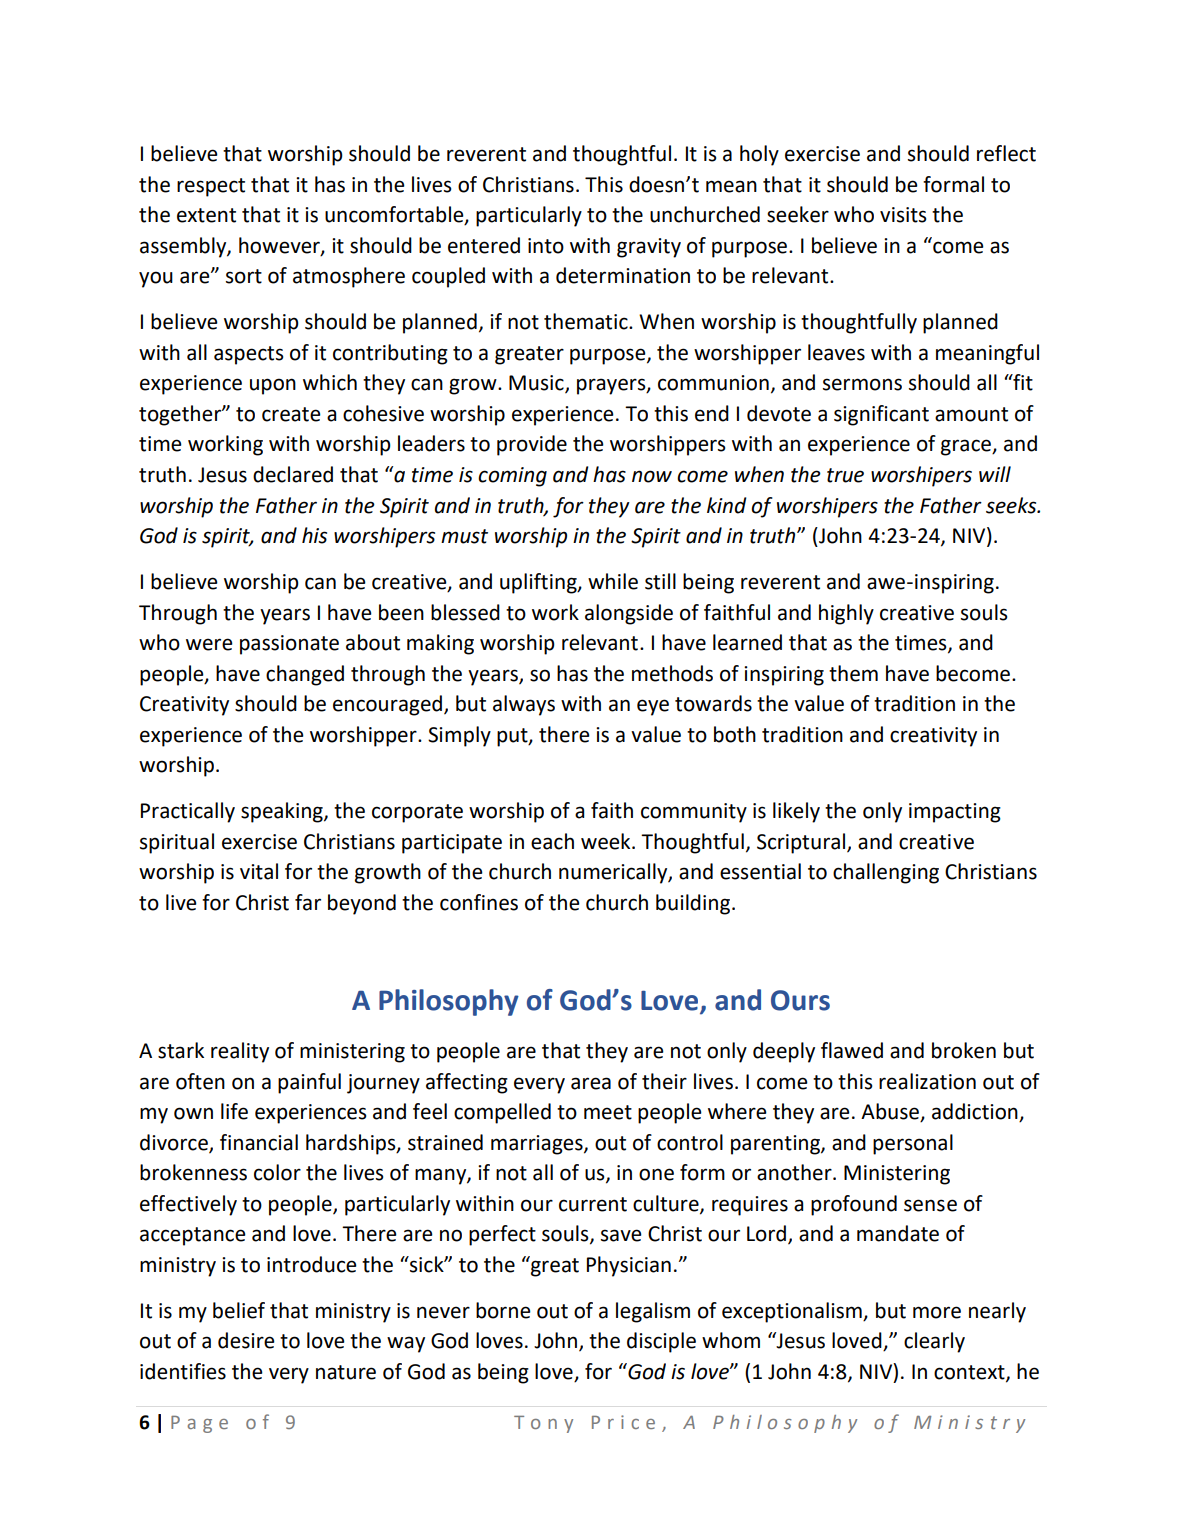 The width and height of the page is (1183, 1530). I want to click on eye, so click(653, 707).
